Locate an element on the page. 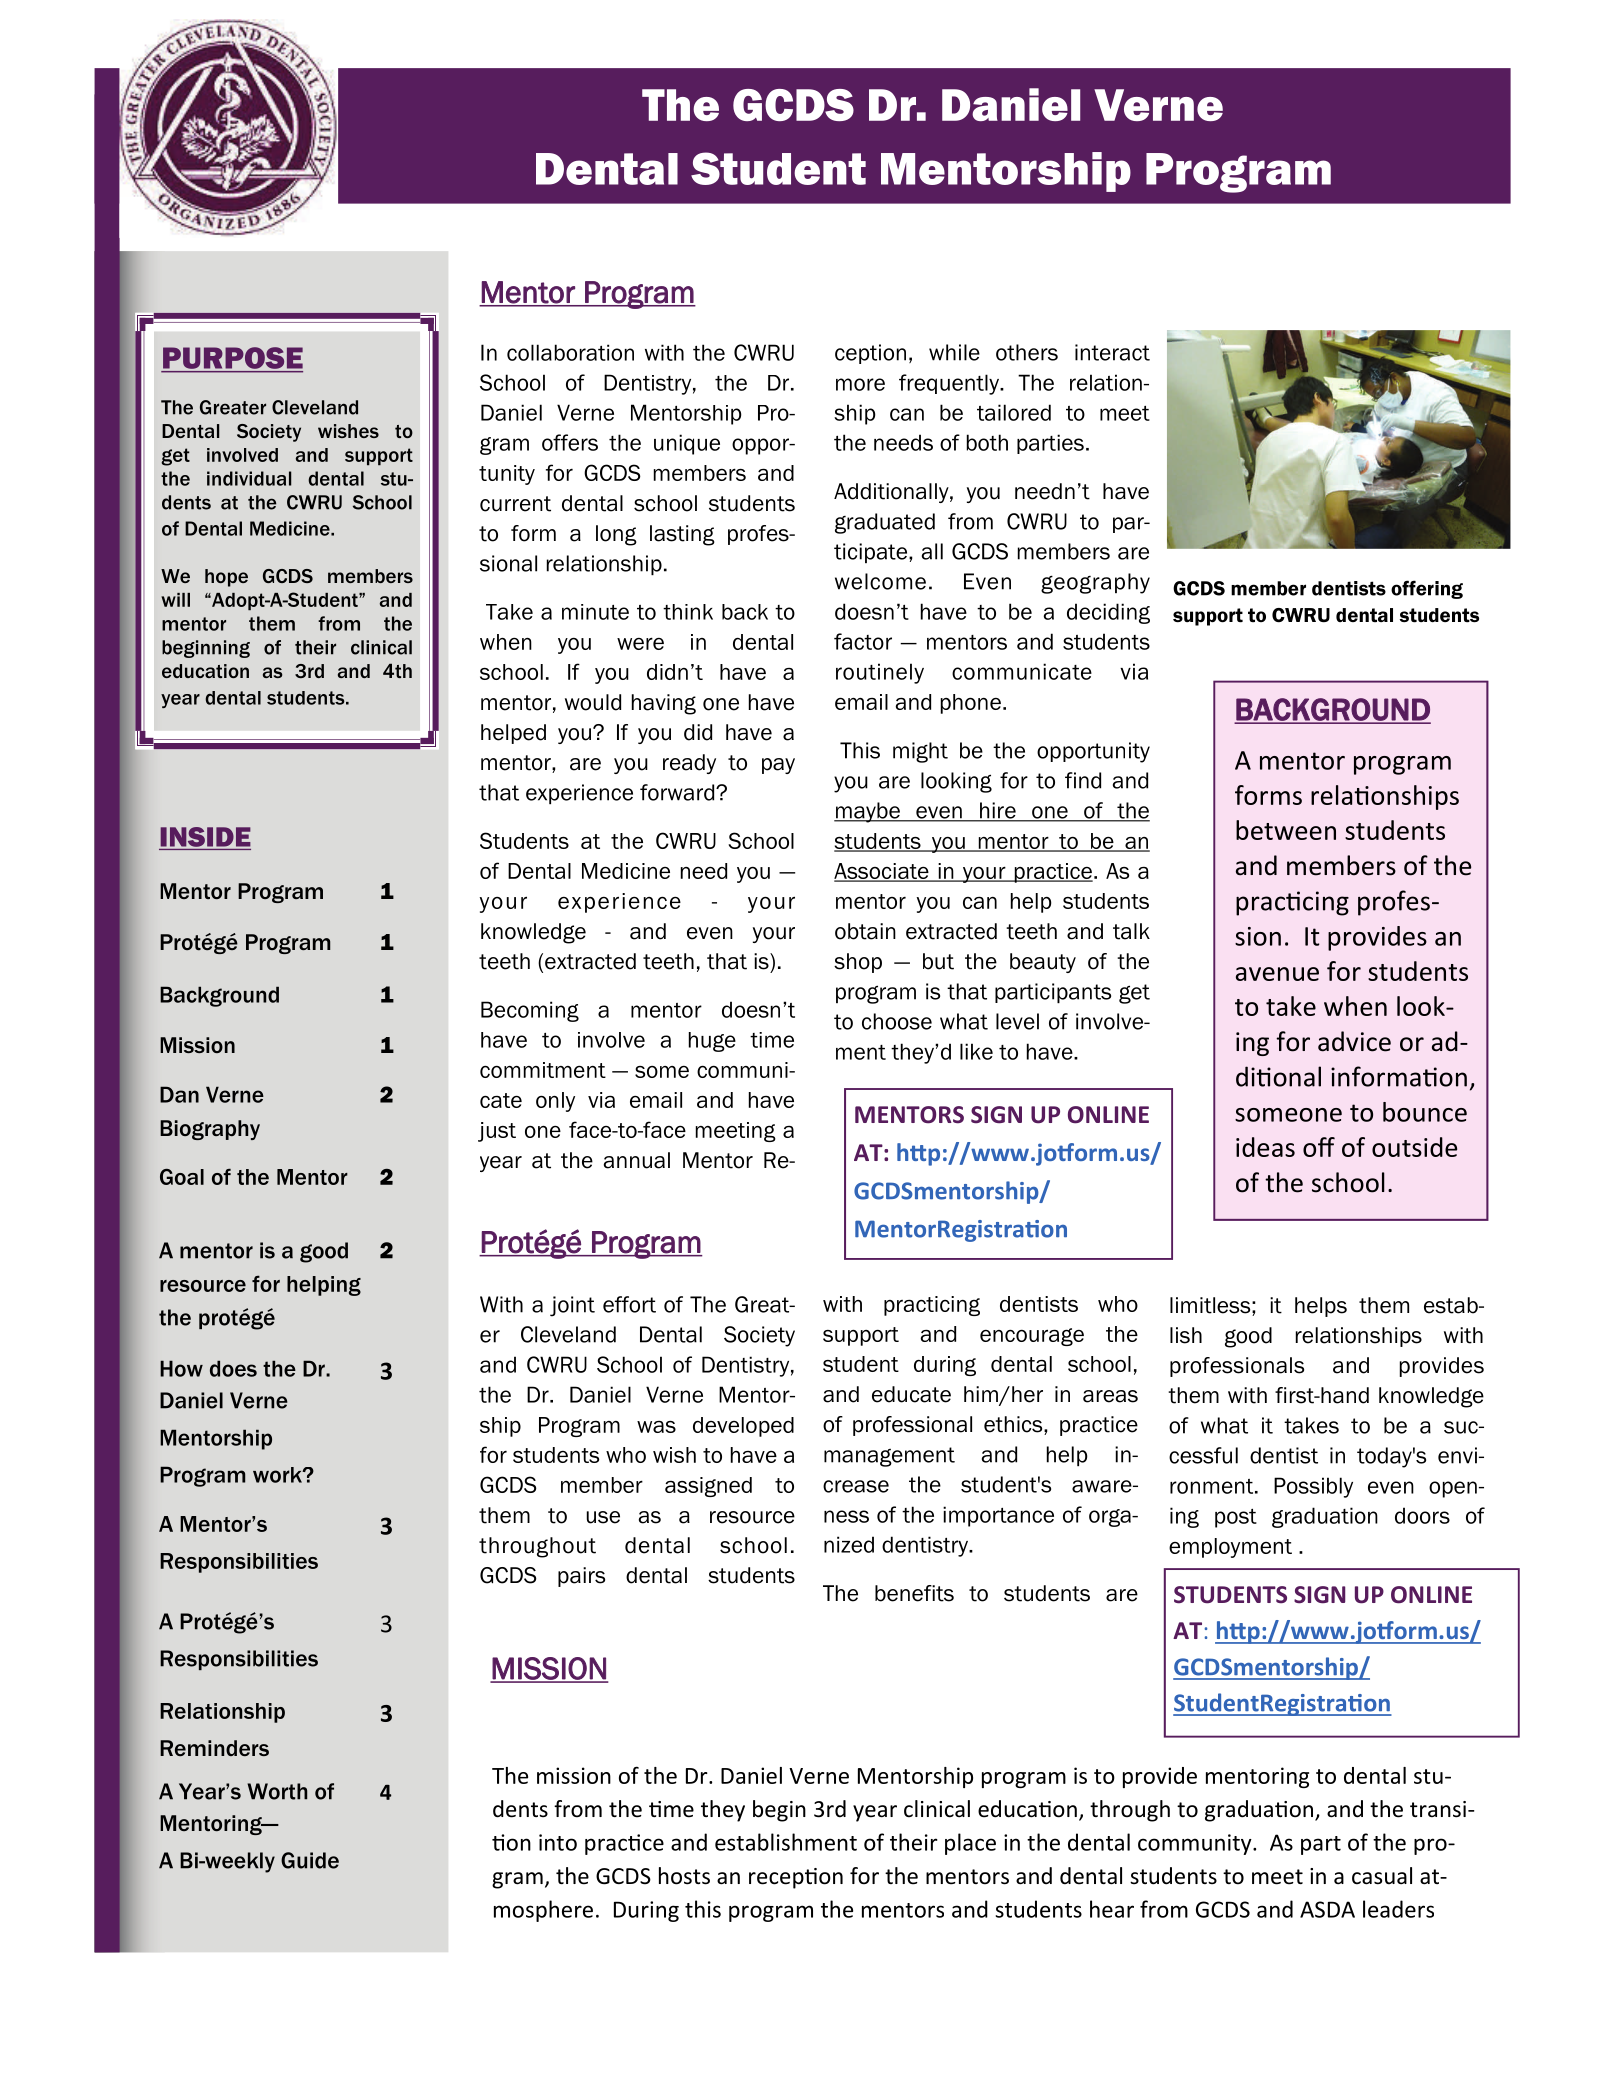  time is located at coordinates (772, 1040).
